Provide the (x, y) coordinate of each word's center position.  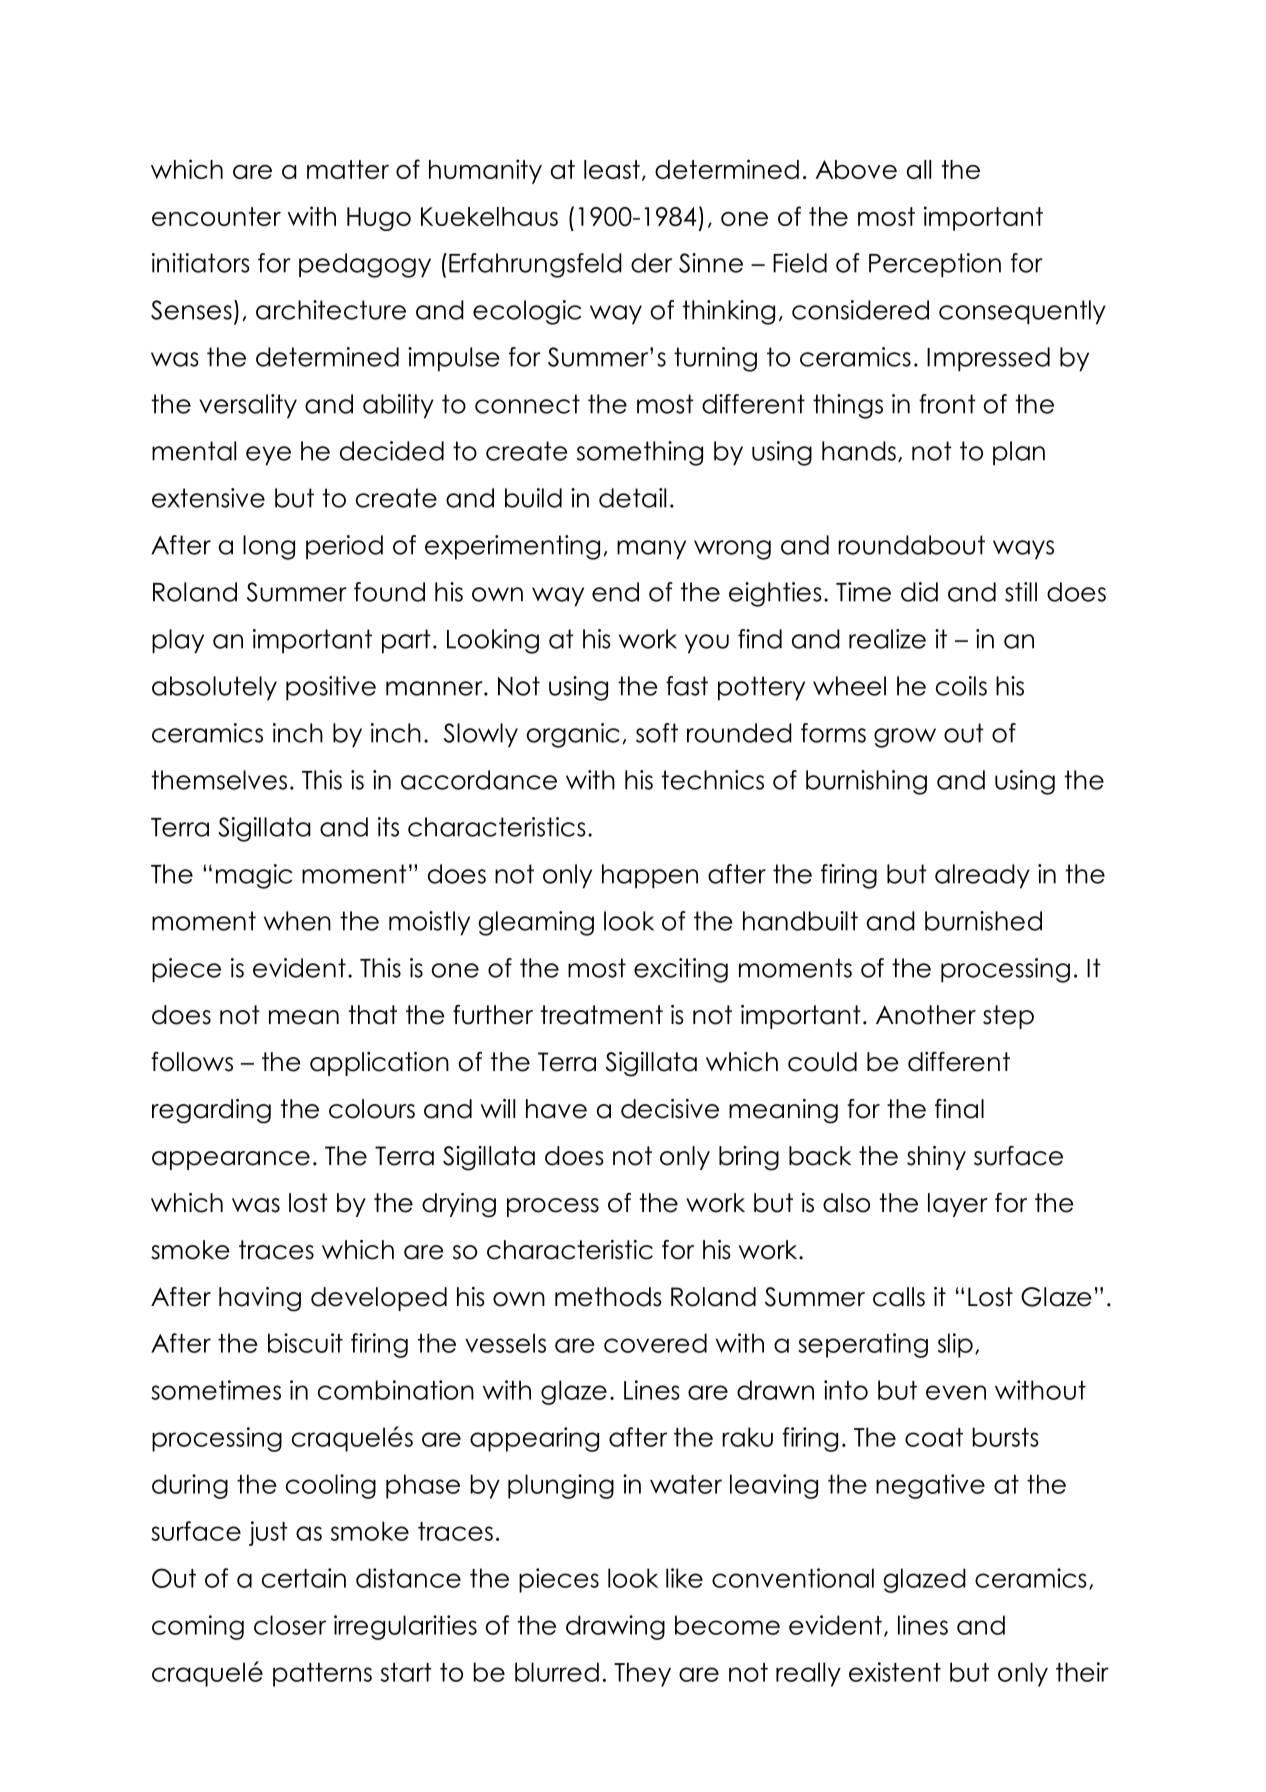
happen (650, 876)
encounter (216, 216)
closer (290, 1625)
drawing (615, 1627)
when (297, 921)
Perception (935, 265)
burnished (983, 921)
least (612, 169)
